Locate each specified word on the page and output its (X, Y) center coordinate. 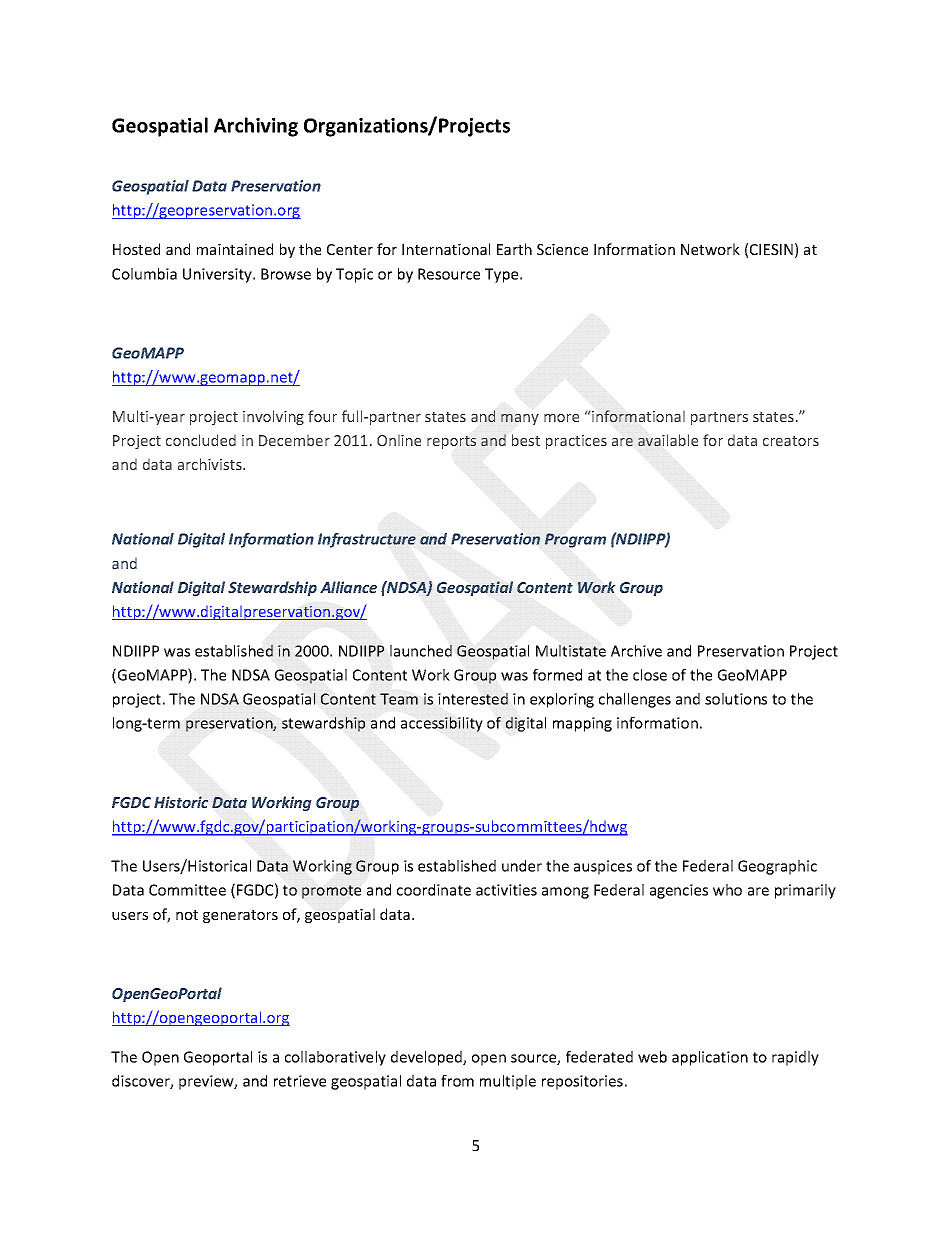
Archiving (256, 127)
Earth (514, 249)
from (457, 1081)
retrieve (300, 1081)
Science (562, 249)
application (710, 1058)
